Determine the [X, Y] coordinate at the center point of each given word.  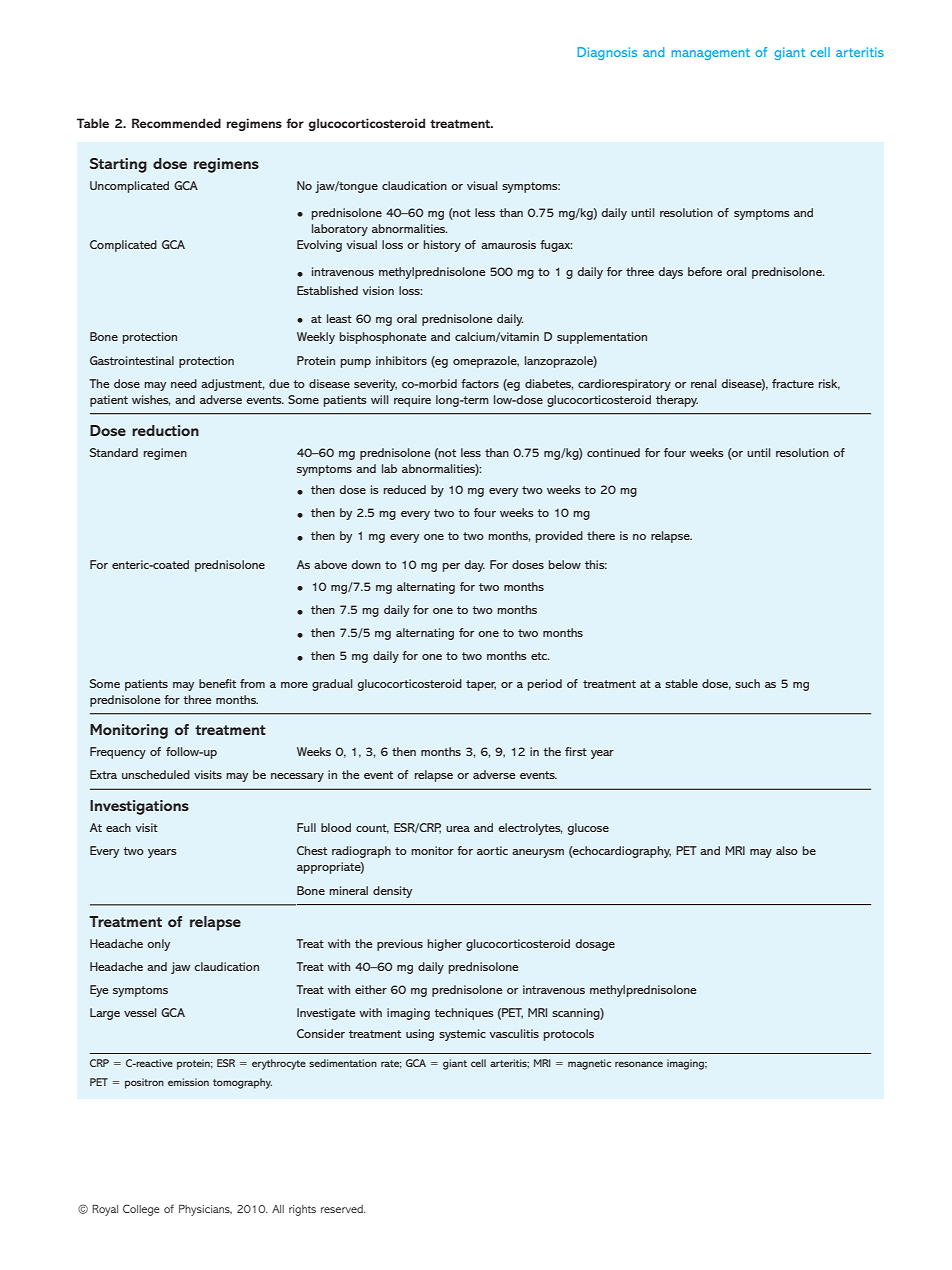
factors [480, 383]
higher [445, 945]
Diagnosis [607, 53]
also [787, 850]
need [184, 383]
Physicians [205, 1210]
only [158, 945]
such [747, 683]
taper [481, 685]
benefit [217, 683]
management [711, 54]
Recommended [176, 123]
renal [703, 383]
